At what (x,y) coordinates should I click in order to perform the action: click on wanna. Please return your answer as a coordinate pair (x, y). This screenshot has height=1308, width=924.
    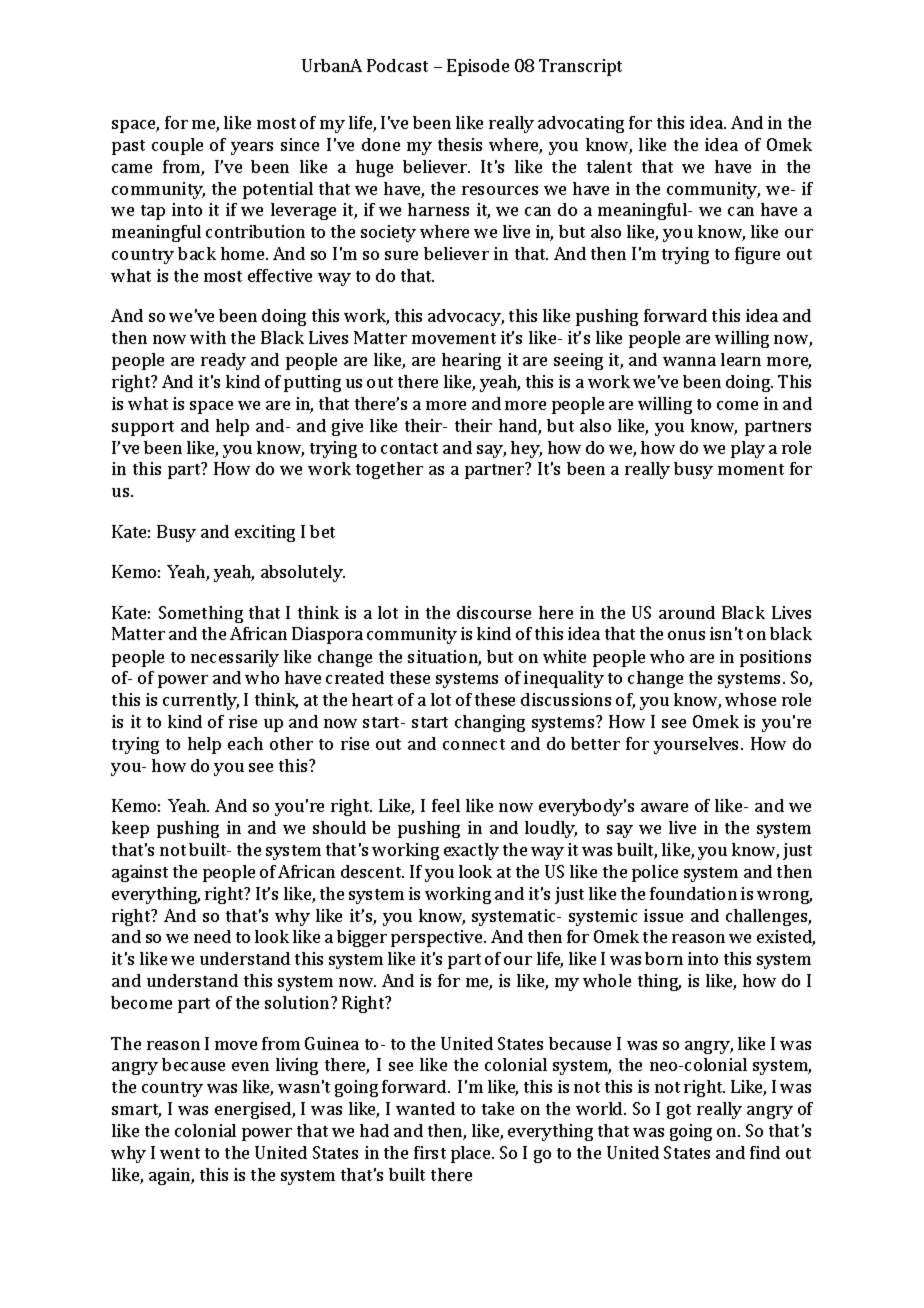
    Looking at the image, I should click on (689, 361).
